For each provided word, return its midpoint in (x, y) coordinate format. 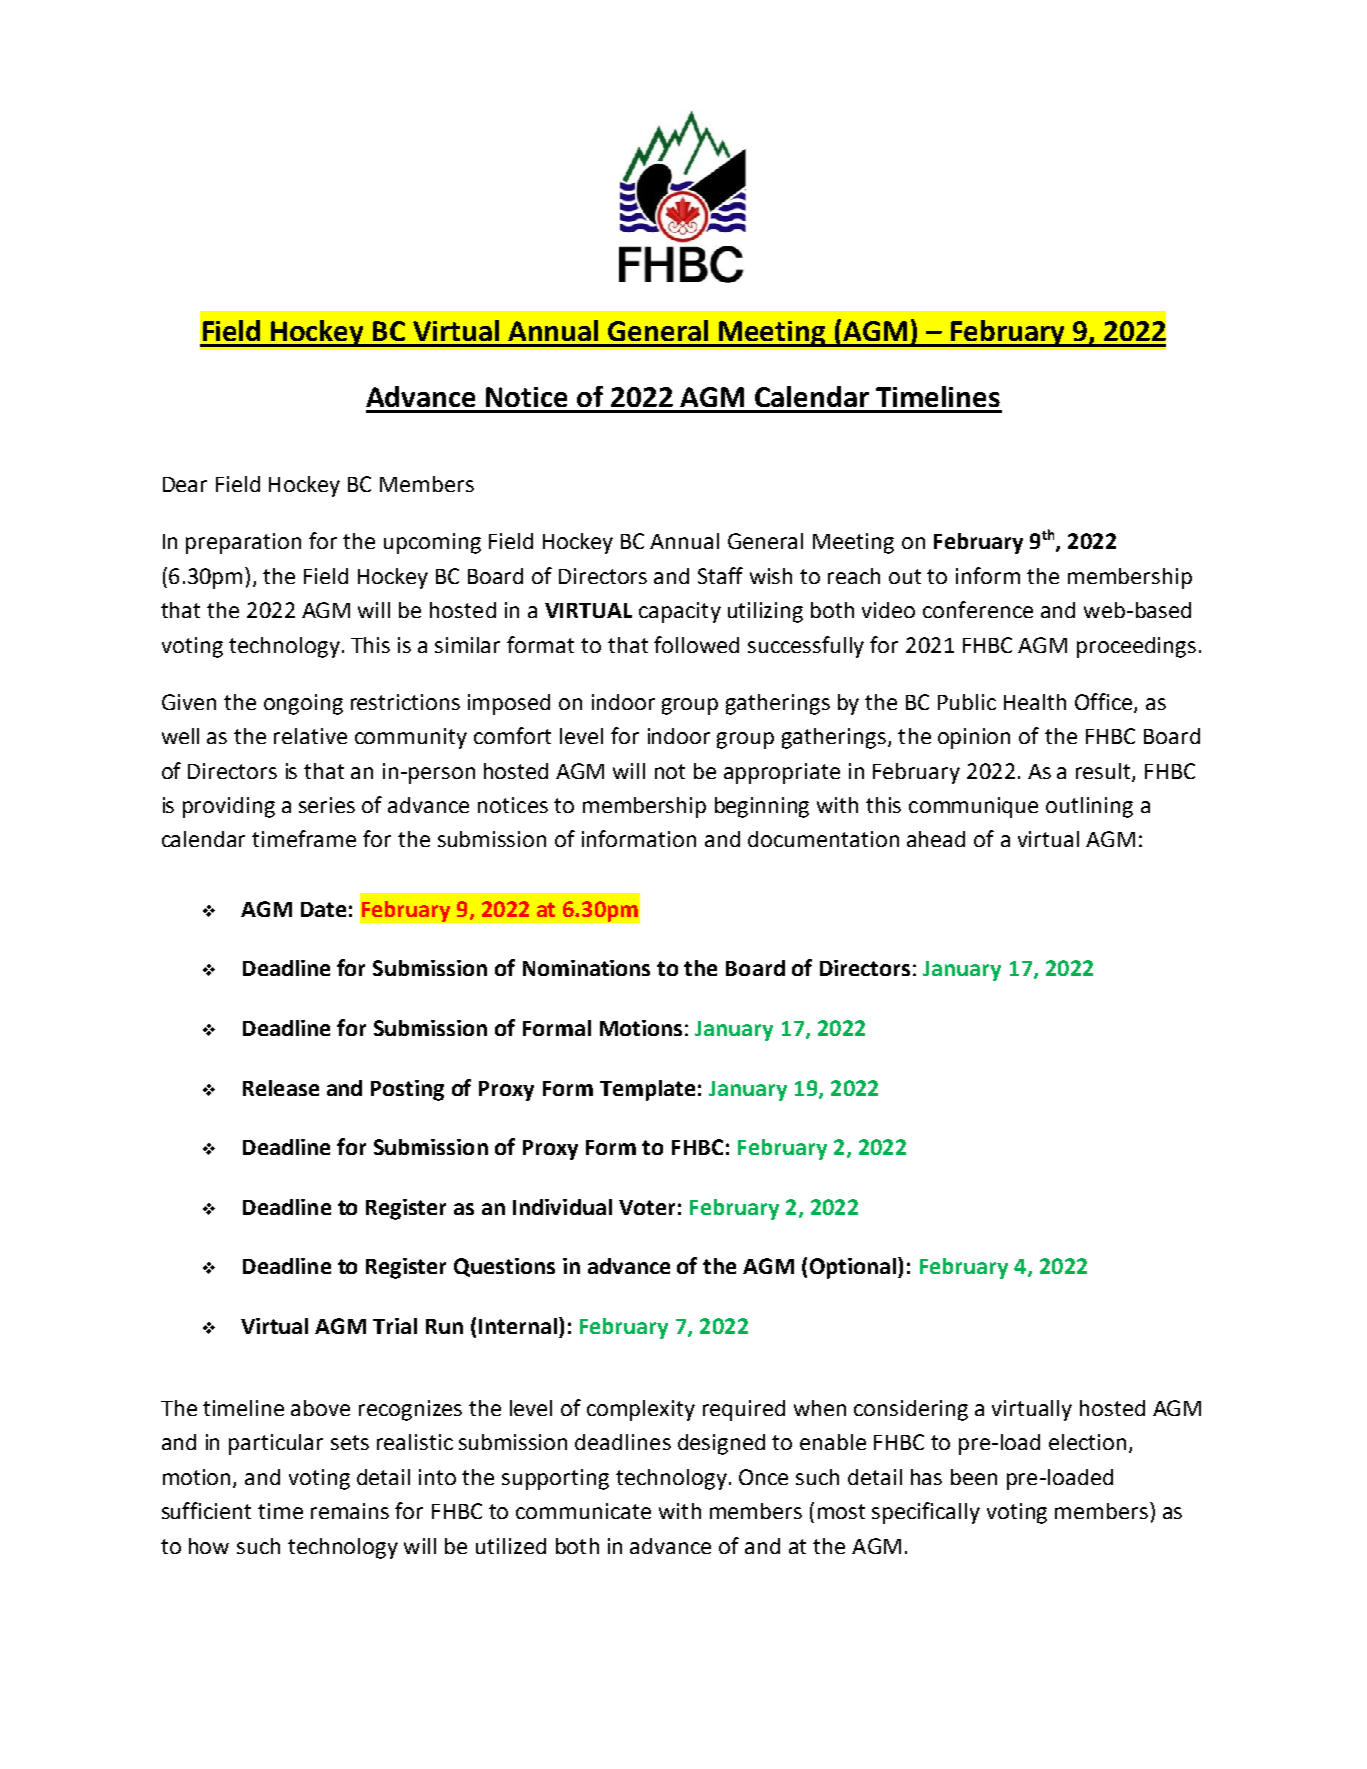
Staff (720, 575)
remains (350, 1511)
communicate (583, 1511)
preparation (243, 543)
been (974, 1477)
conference (978, 609)
